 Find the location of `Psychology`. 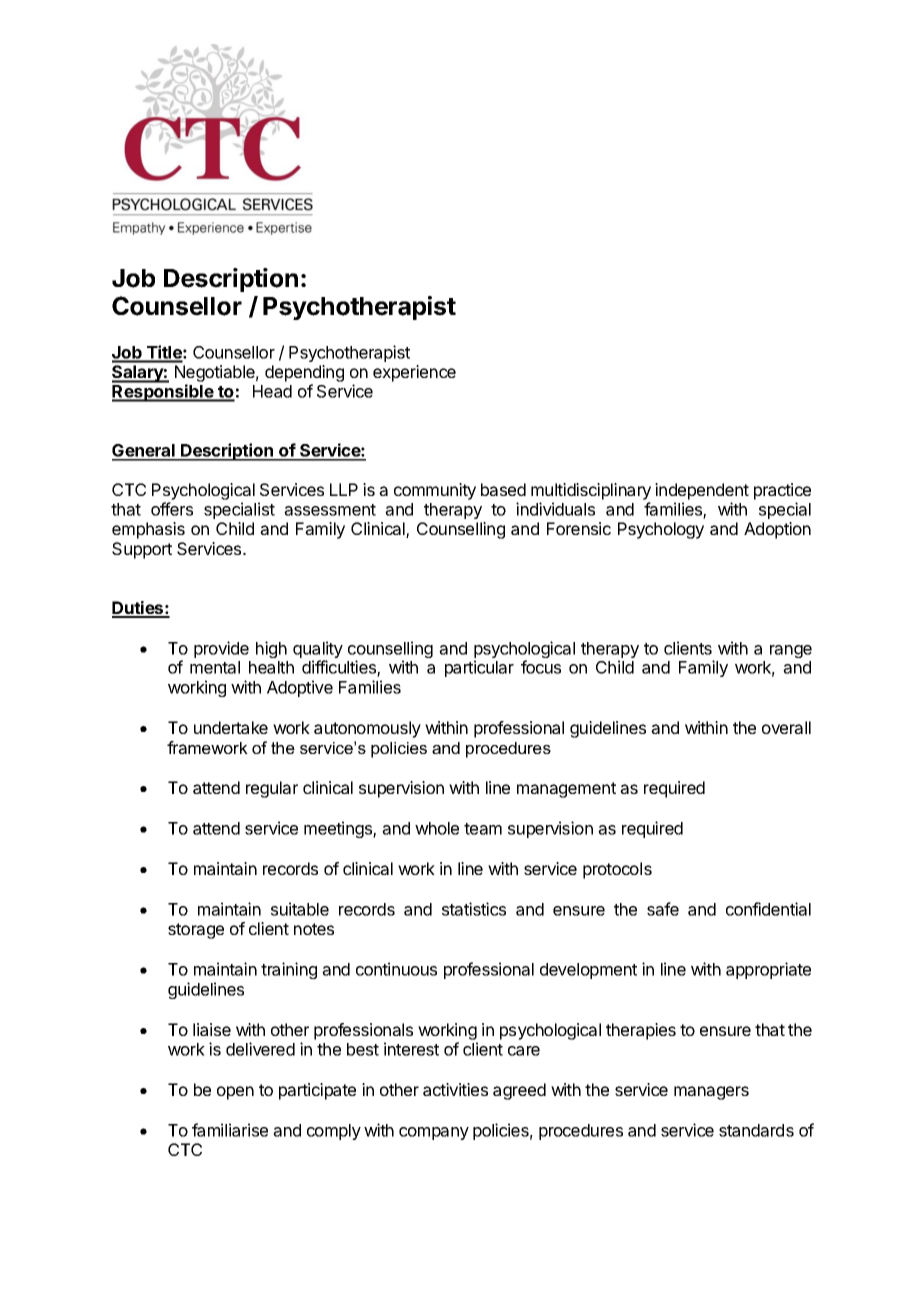

Psychology is located at coordinates (661, 530).
